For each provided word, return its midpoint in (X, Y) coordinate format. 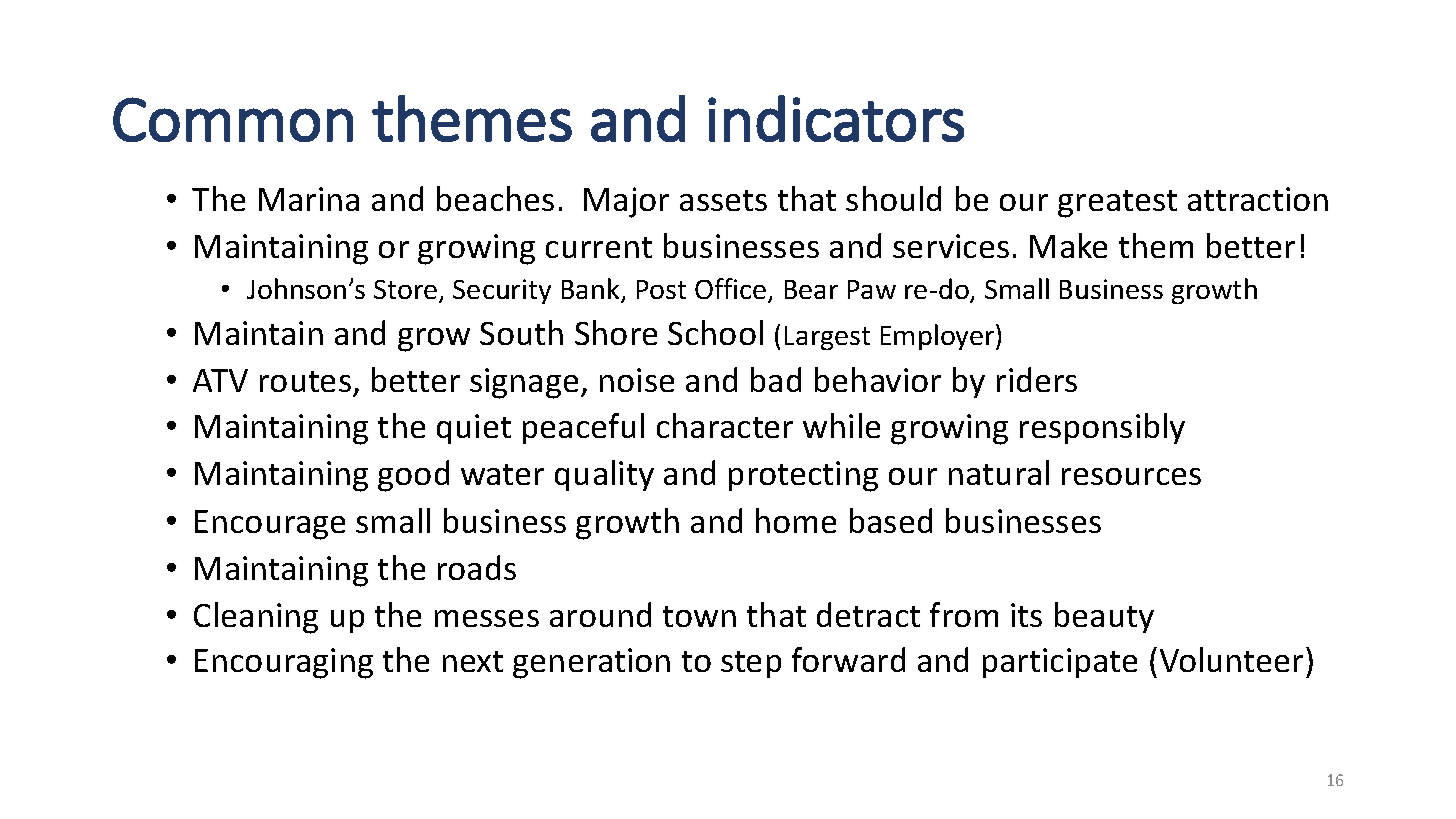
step (751, 664)
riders (1037, 379)
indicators (836, 118)
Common (233, 119)
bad (776, 379)
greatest (1117, 204)
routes (305, 381)
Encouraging (284, 663)
